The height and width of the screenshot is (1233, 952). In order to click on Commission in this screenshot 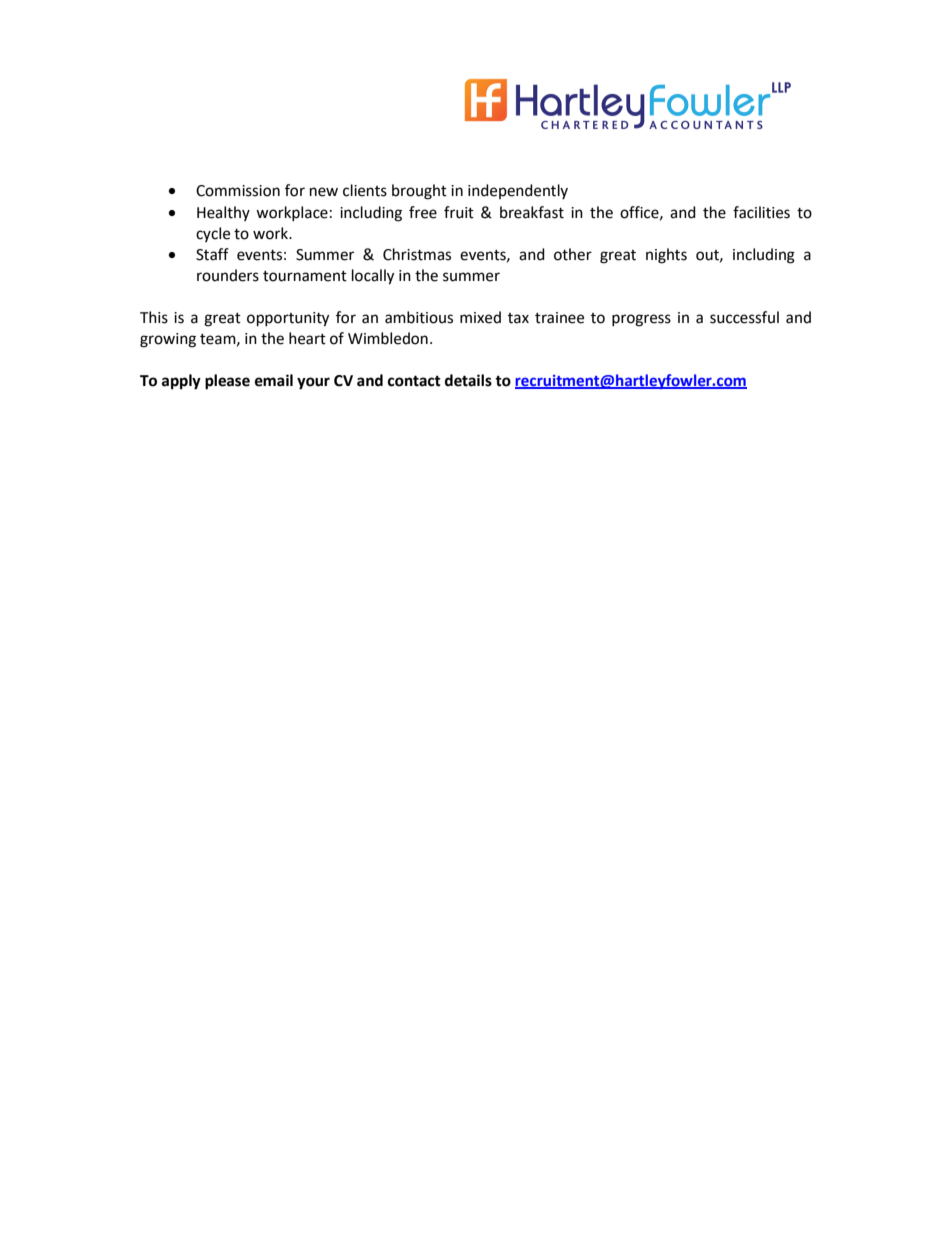, I will do `click(238, 191)`.
